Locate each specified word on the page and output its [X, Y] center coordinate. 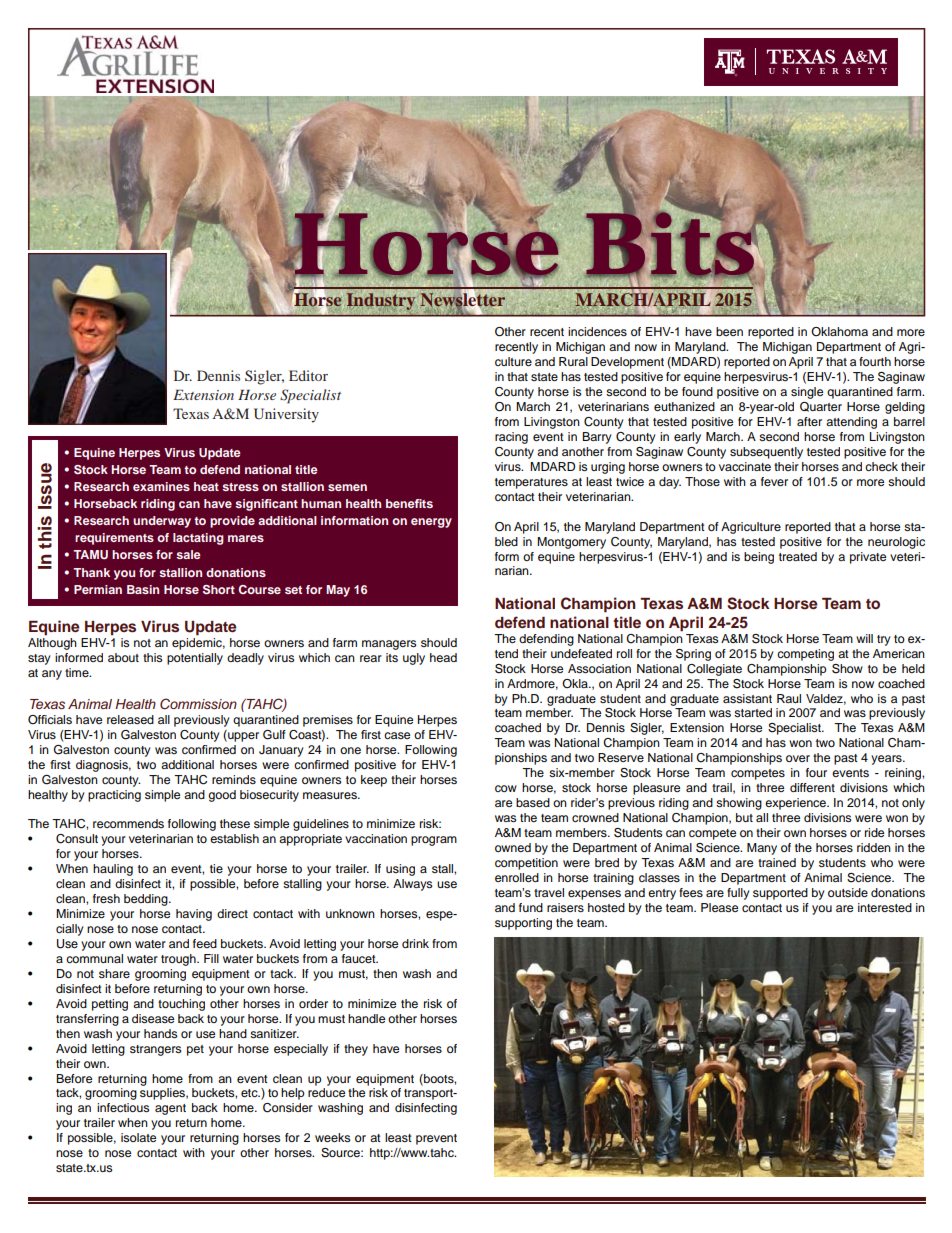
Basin [143, 589]
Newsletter [462, 300]
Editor [308, 375]
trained [777, 862]
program [434, 841]
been [729, 331]
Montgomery [571, 543]
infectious [123, 1107]
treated [798, 556]
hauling [113, 870]
